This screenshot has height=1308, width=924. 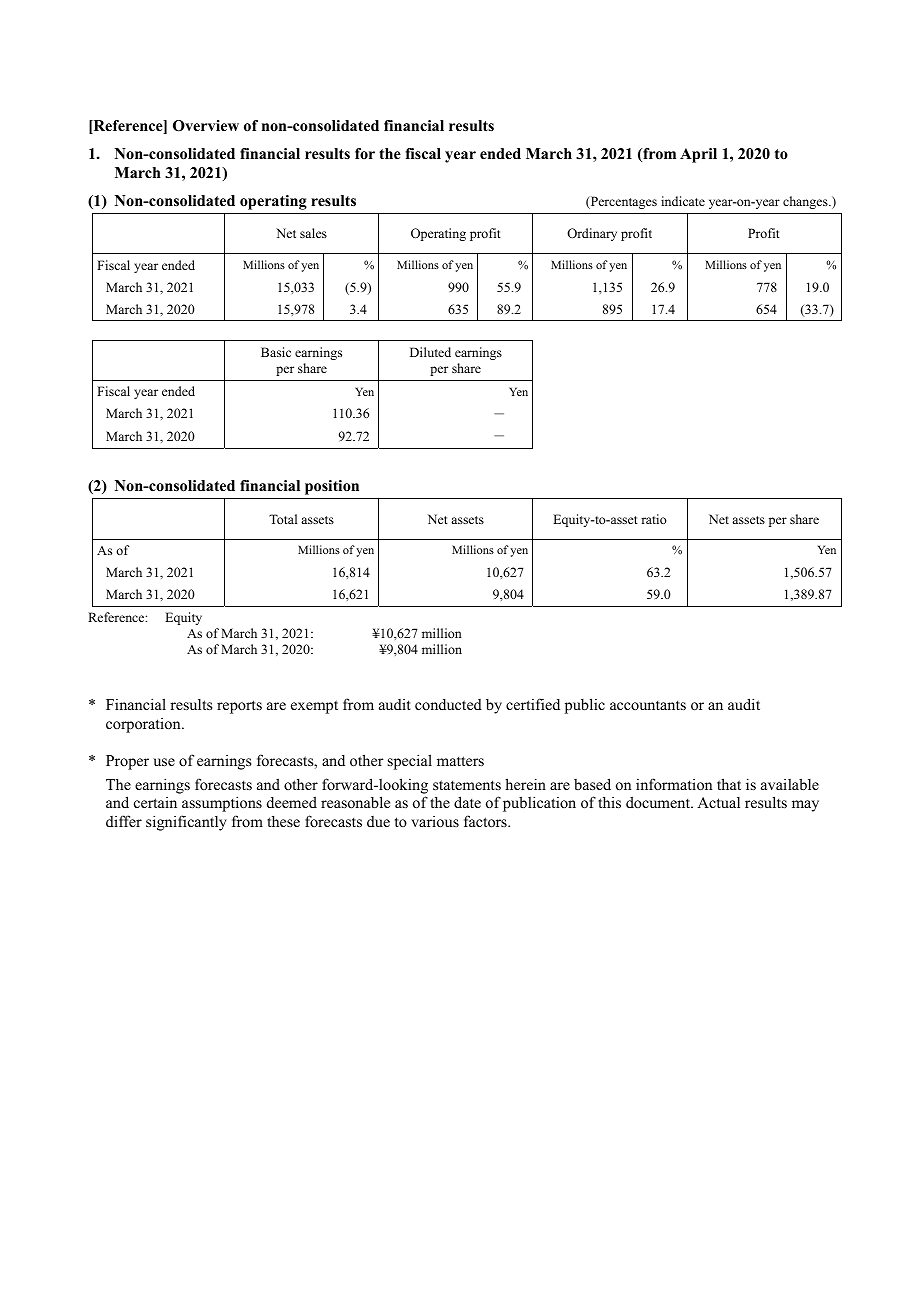 I want to click on Overview, so click(x=206, y=126).
